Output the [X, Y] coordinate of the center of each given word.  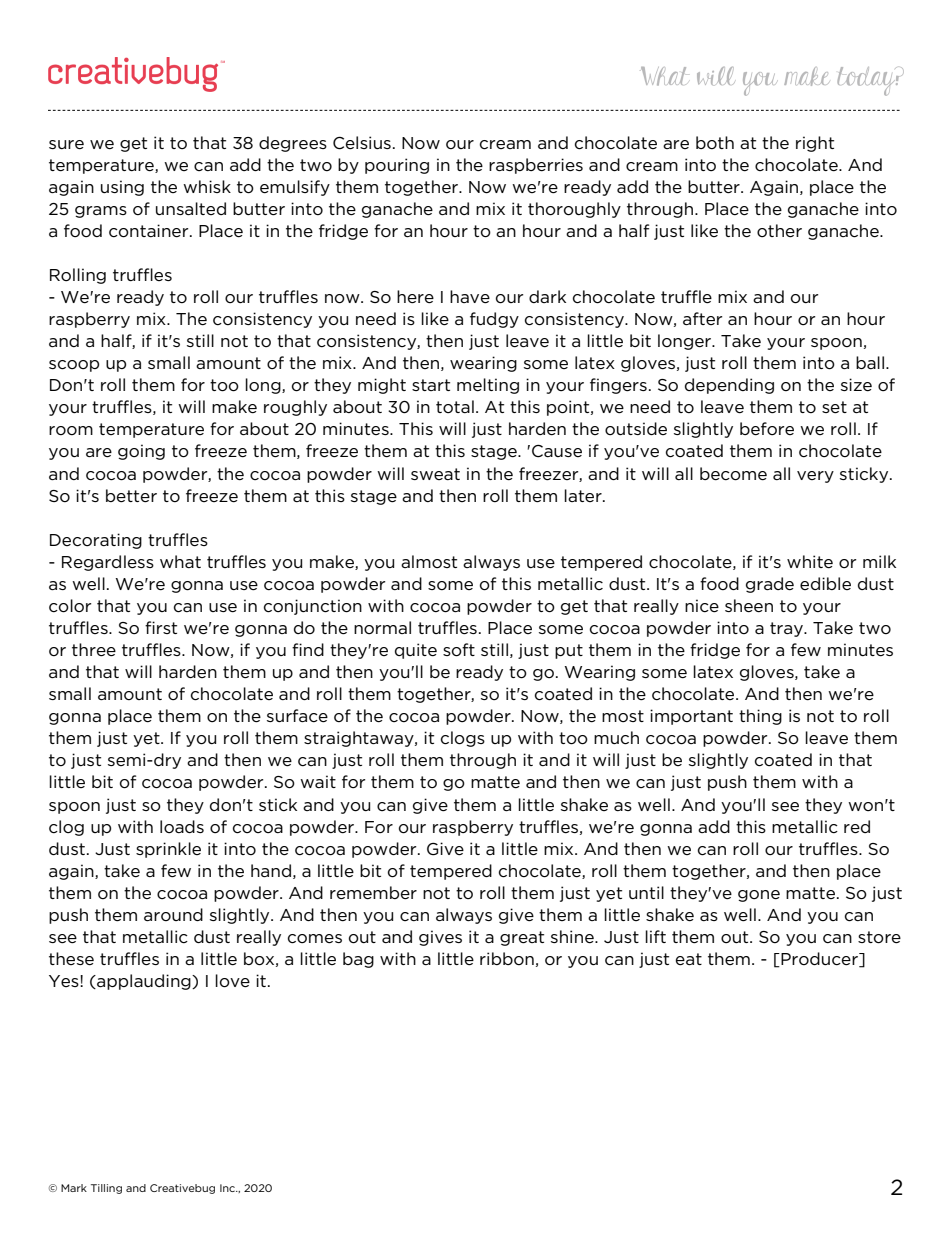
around [173, 914]
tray [787, 629]
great [522, 938]
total [455, 406]
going [141, 452]
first [161, 627]
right [815, 144]
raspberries [536, 166]
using [122, 188]
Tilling [106, 1189]
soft [459, 650]
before [767, 429]
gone [759, 896]
